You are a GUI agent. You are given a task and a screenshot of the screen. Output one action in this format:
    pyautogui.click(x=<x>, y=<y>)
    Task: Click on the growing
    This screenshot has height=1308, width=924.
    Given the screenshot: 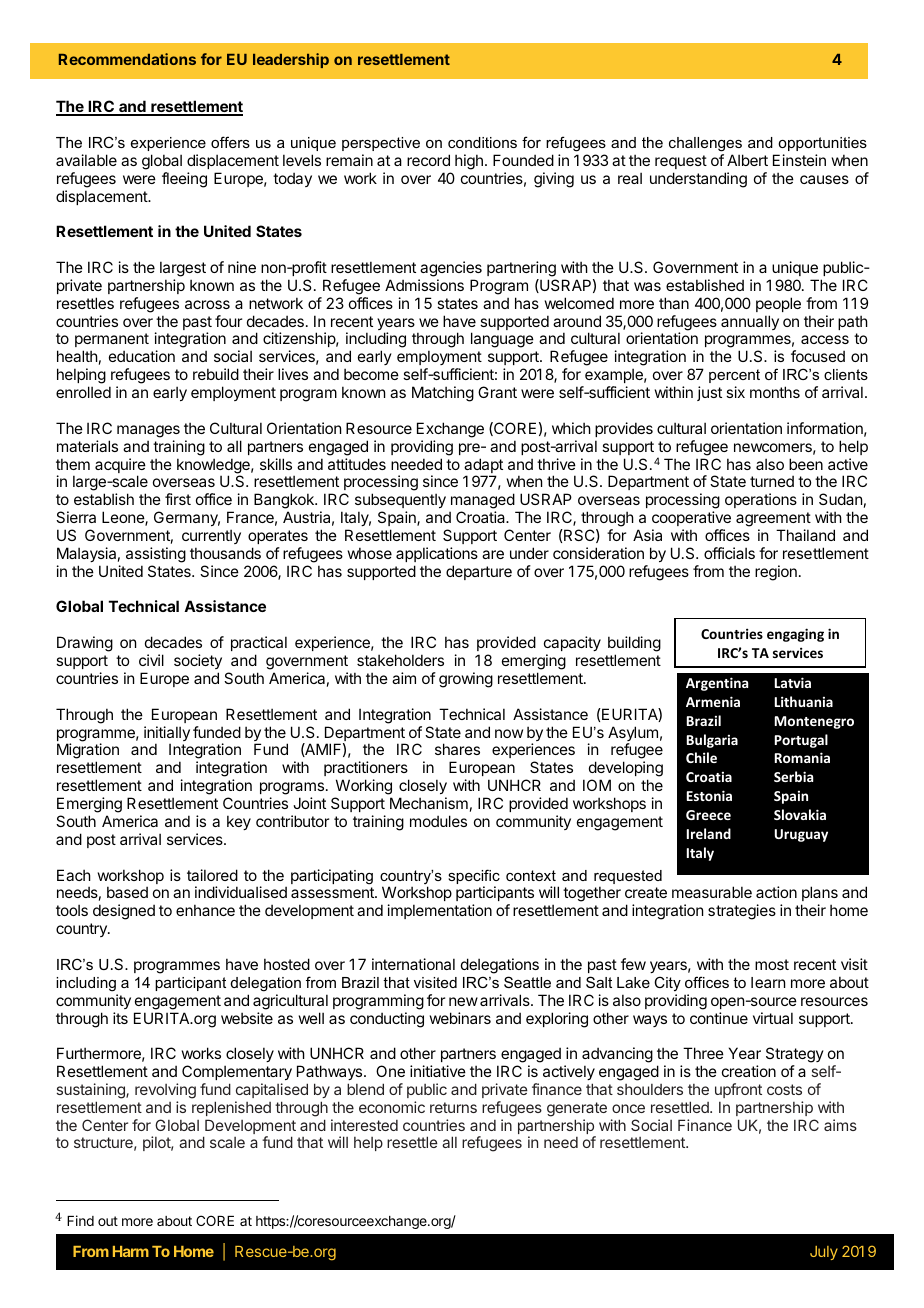 What is the action you would take?
    pyautogui.click(x=466, y=680)
